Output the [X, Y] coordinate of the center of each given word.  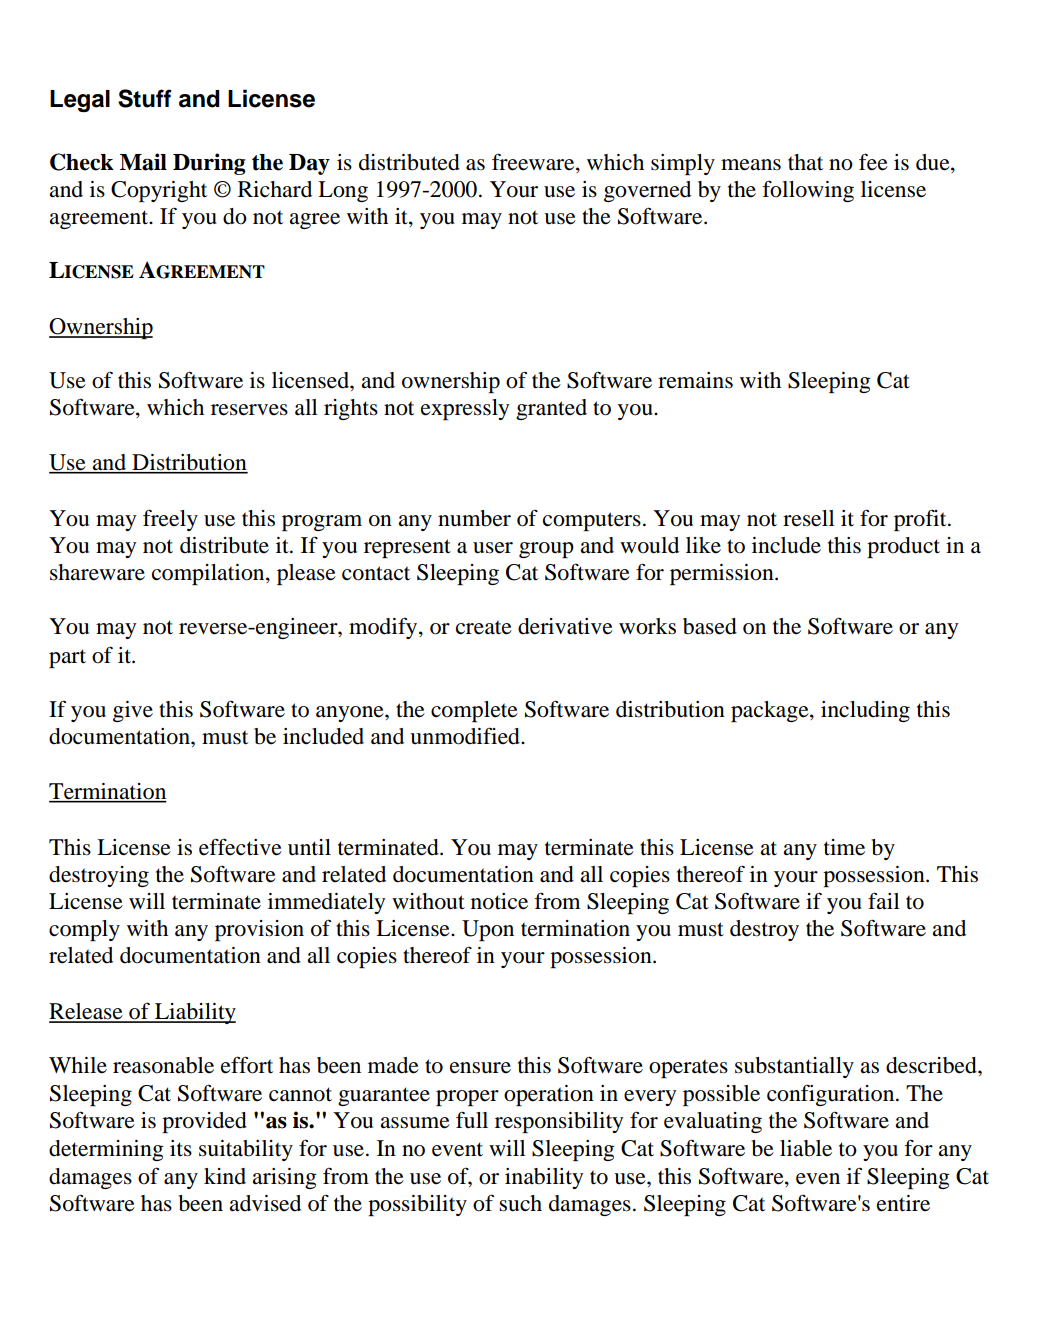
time [844, 847]
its [181, 1148]
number [474, 518]
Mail [143, 162]
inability [544, 1178]
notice [499, 901]
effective [240, 847]
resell [809, 518]
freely [170, 520]
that [805, 162]
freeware [534, 162]
